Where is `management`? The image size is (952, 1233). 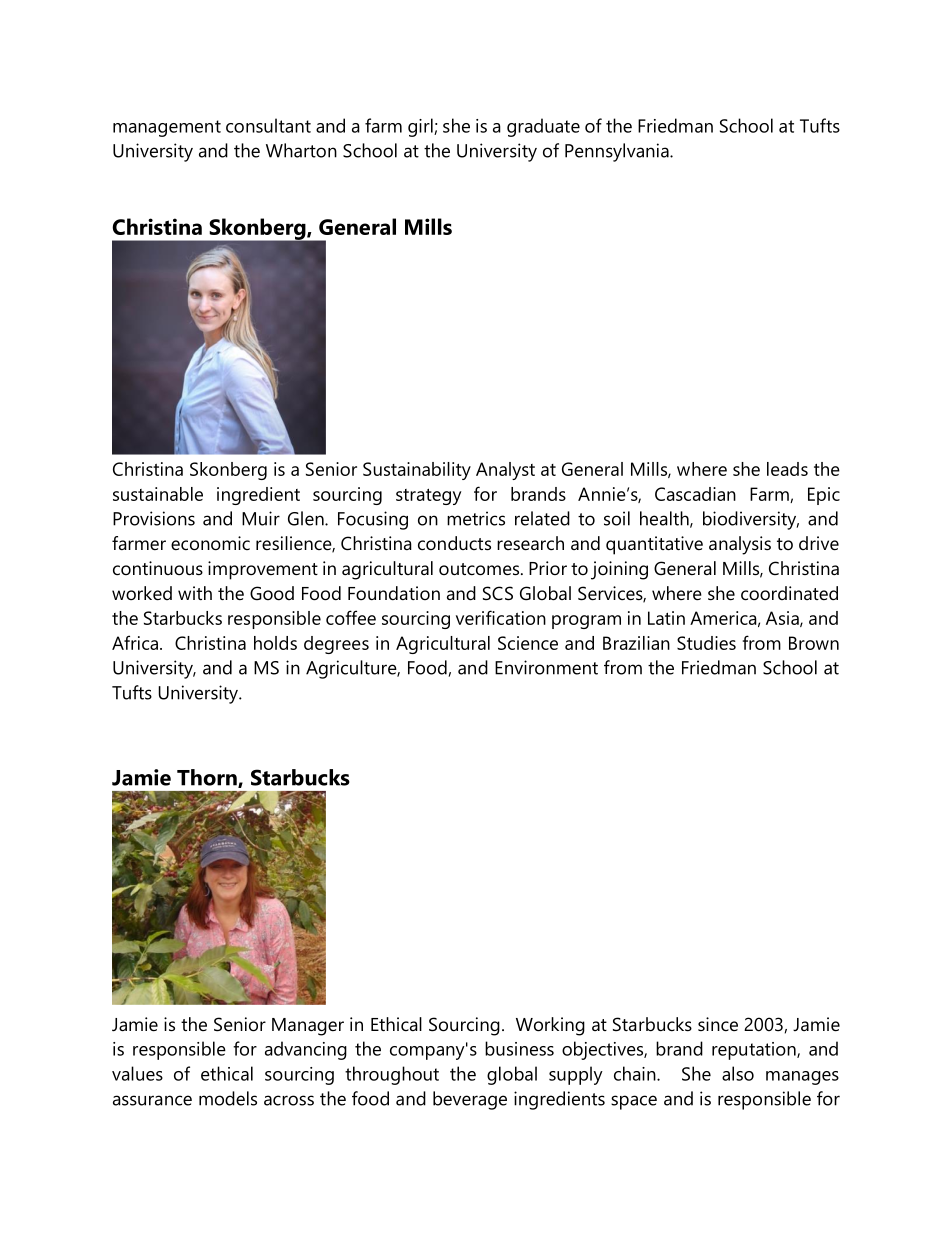
management is located at coordinates (167, 128).
